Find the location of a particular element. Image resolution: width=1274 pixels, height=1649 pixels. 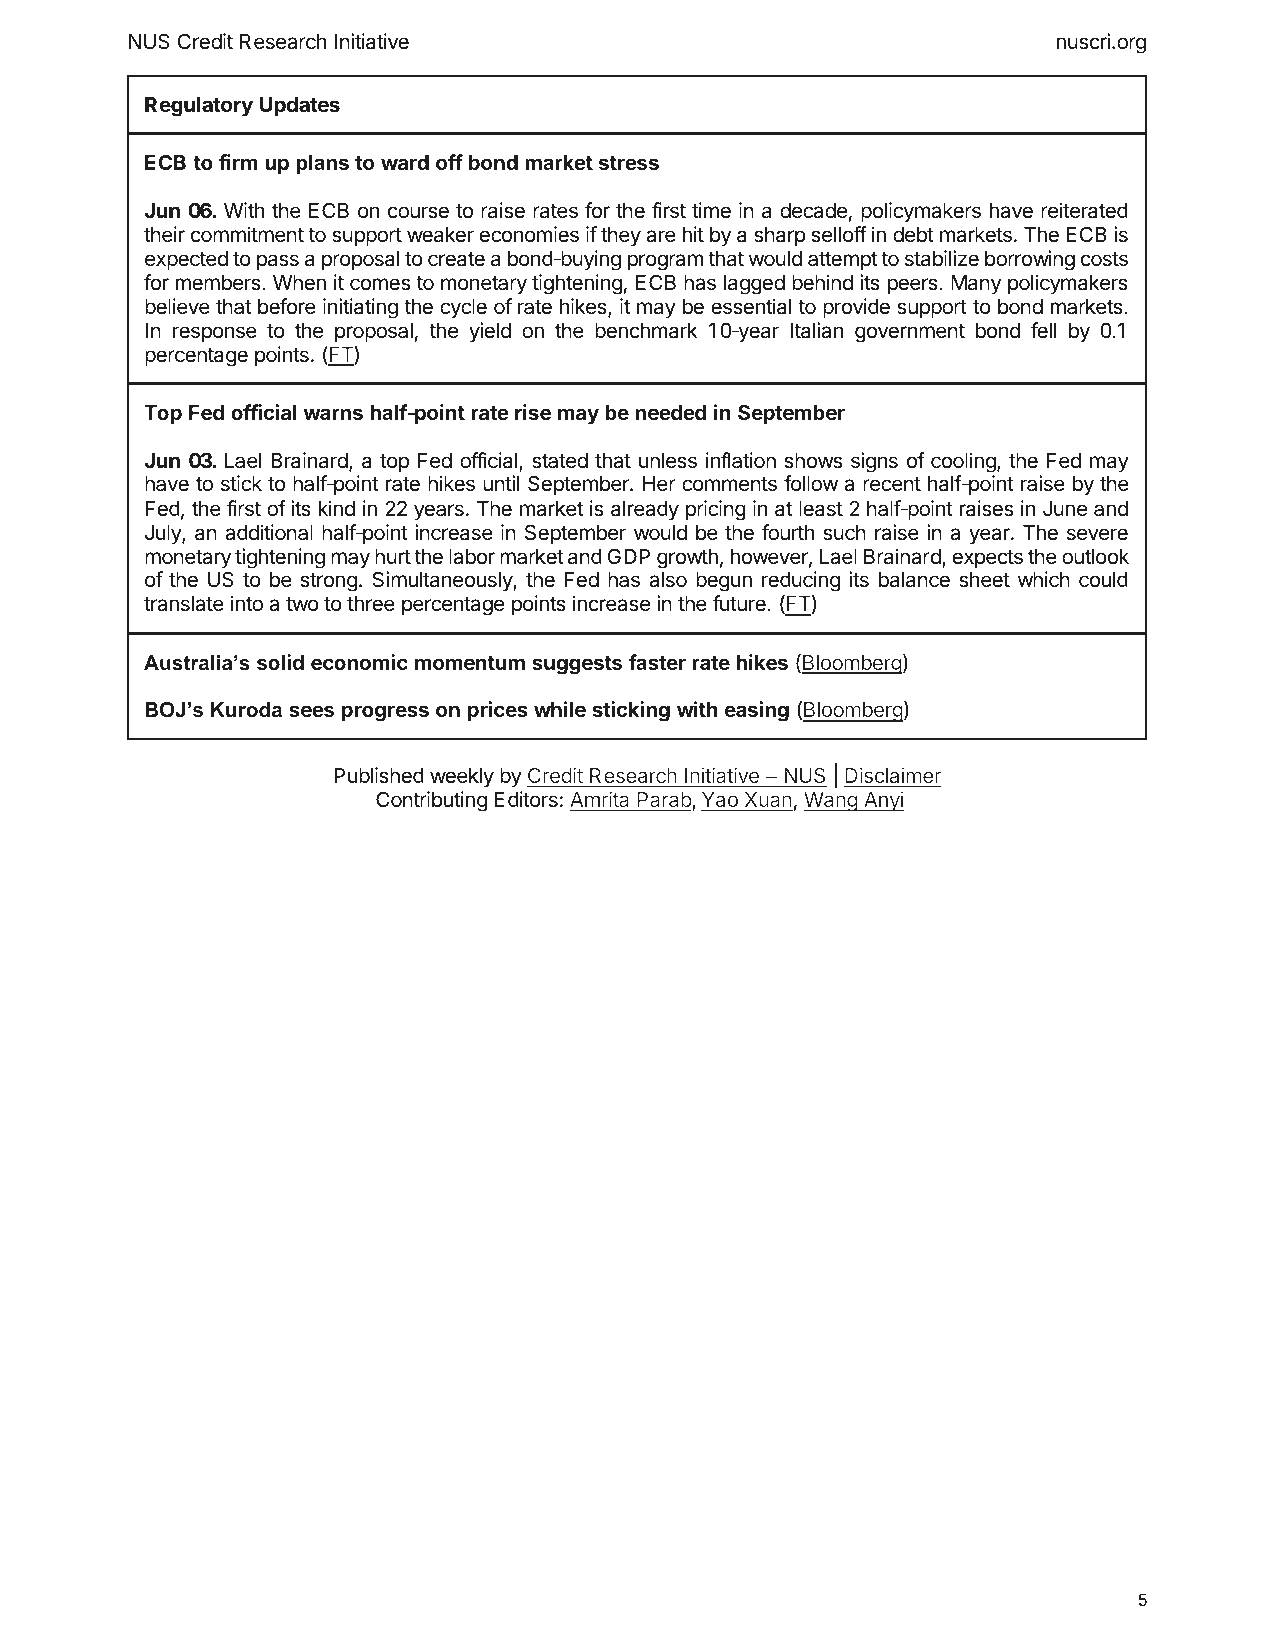

additional is located at coordinates (269, 532).
